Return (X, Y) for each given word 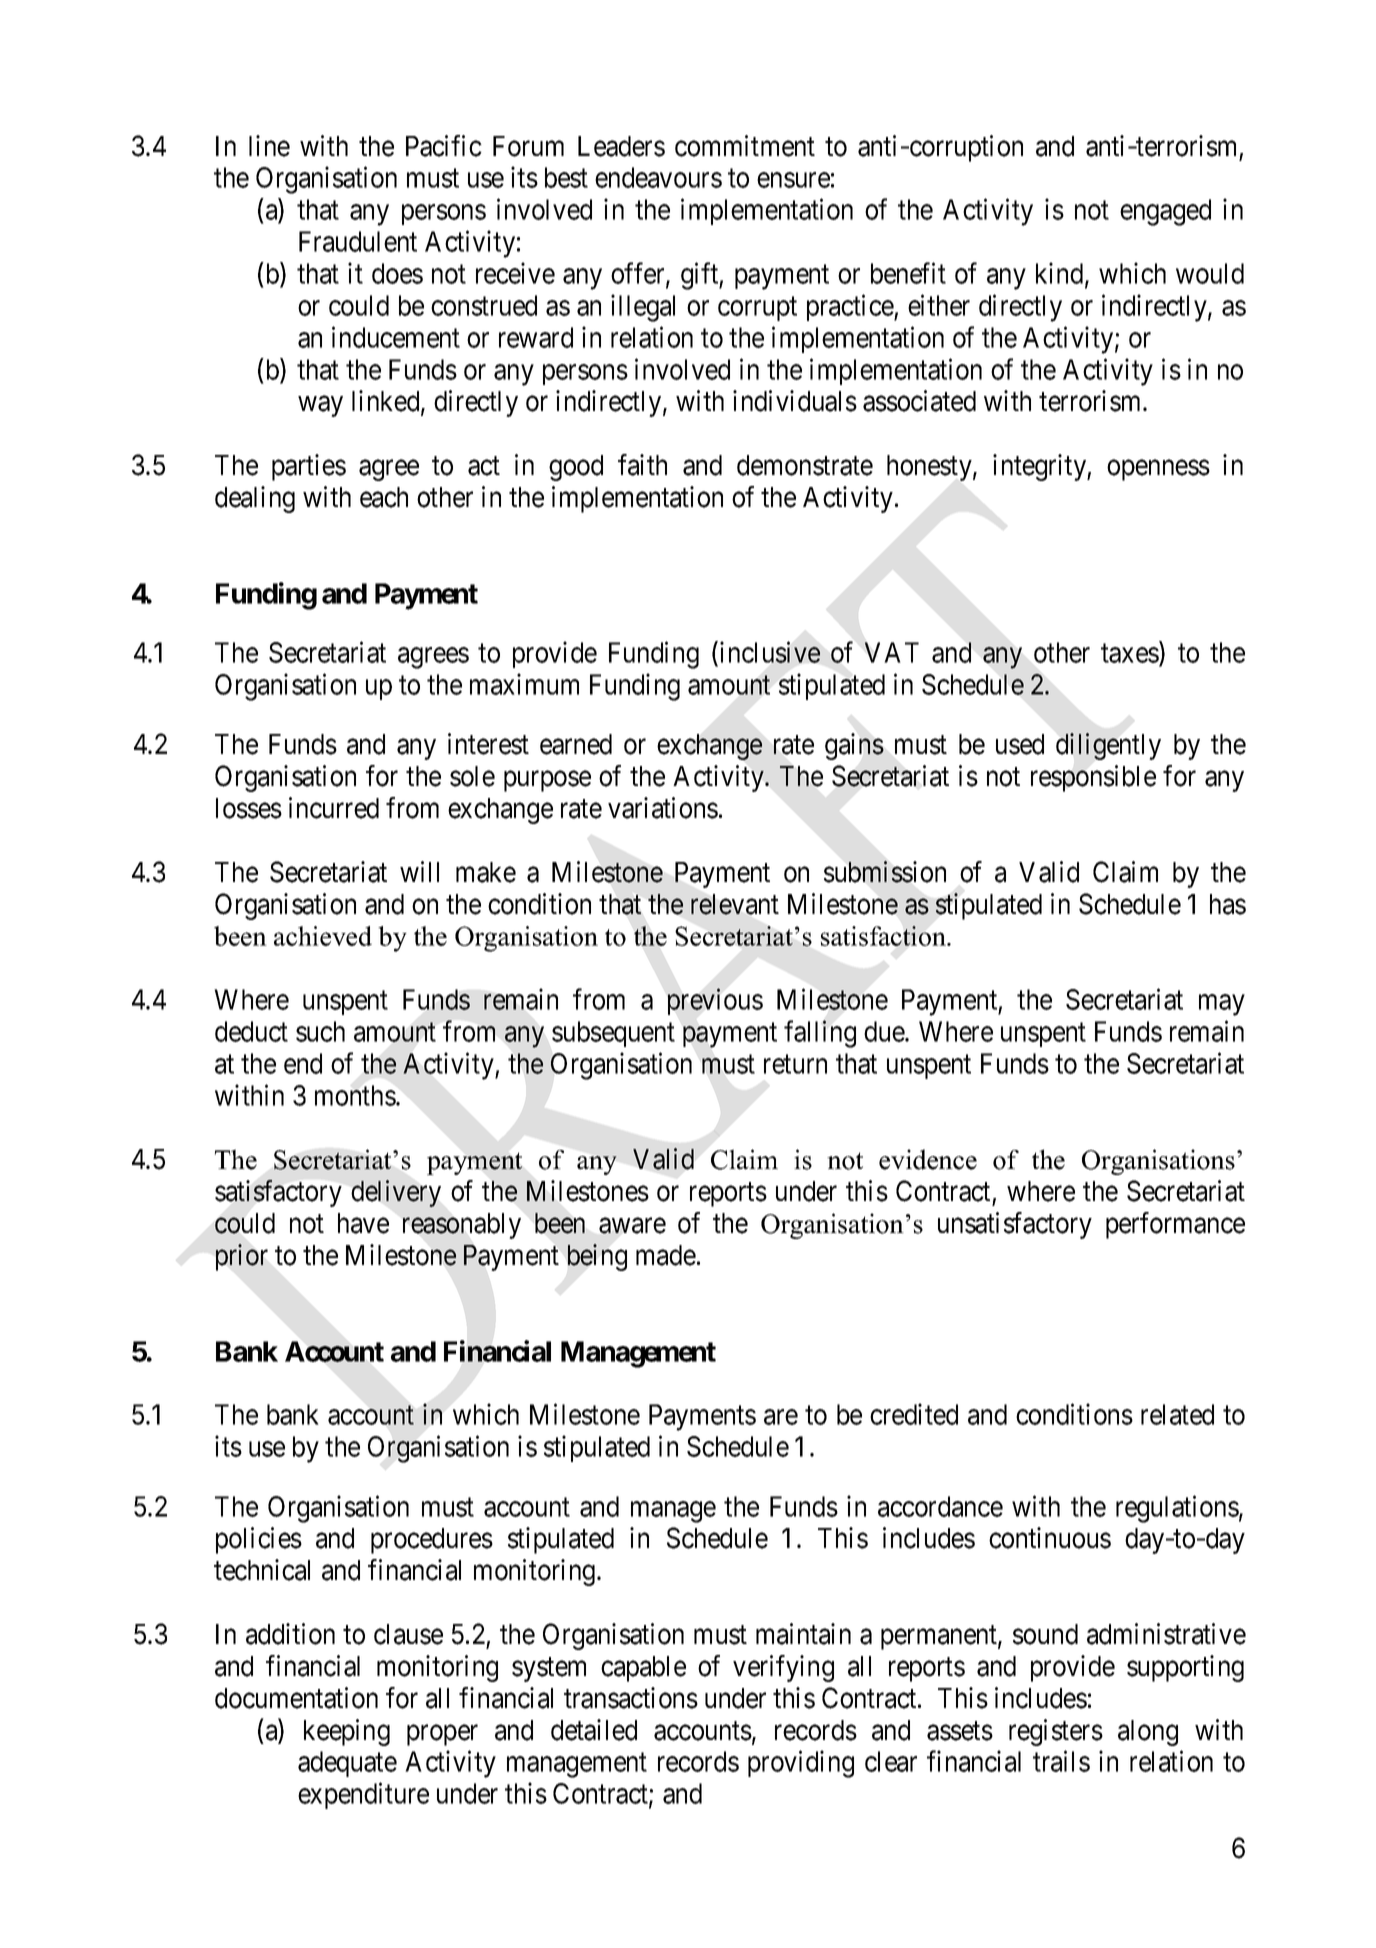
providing (801, 1764)
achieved (323, 936)
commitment (745, 146)
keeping (347, 1732)
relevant (735, 904)
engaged (1165, 212)
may (1222, 1005)
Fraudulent (358, 241)
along (1148, 1733)
